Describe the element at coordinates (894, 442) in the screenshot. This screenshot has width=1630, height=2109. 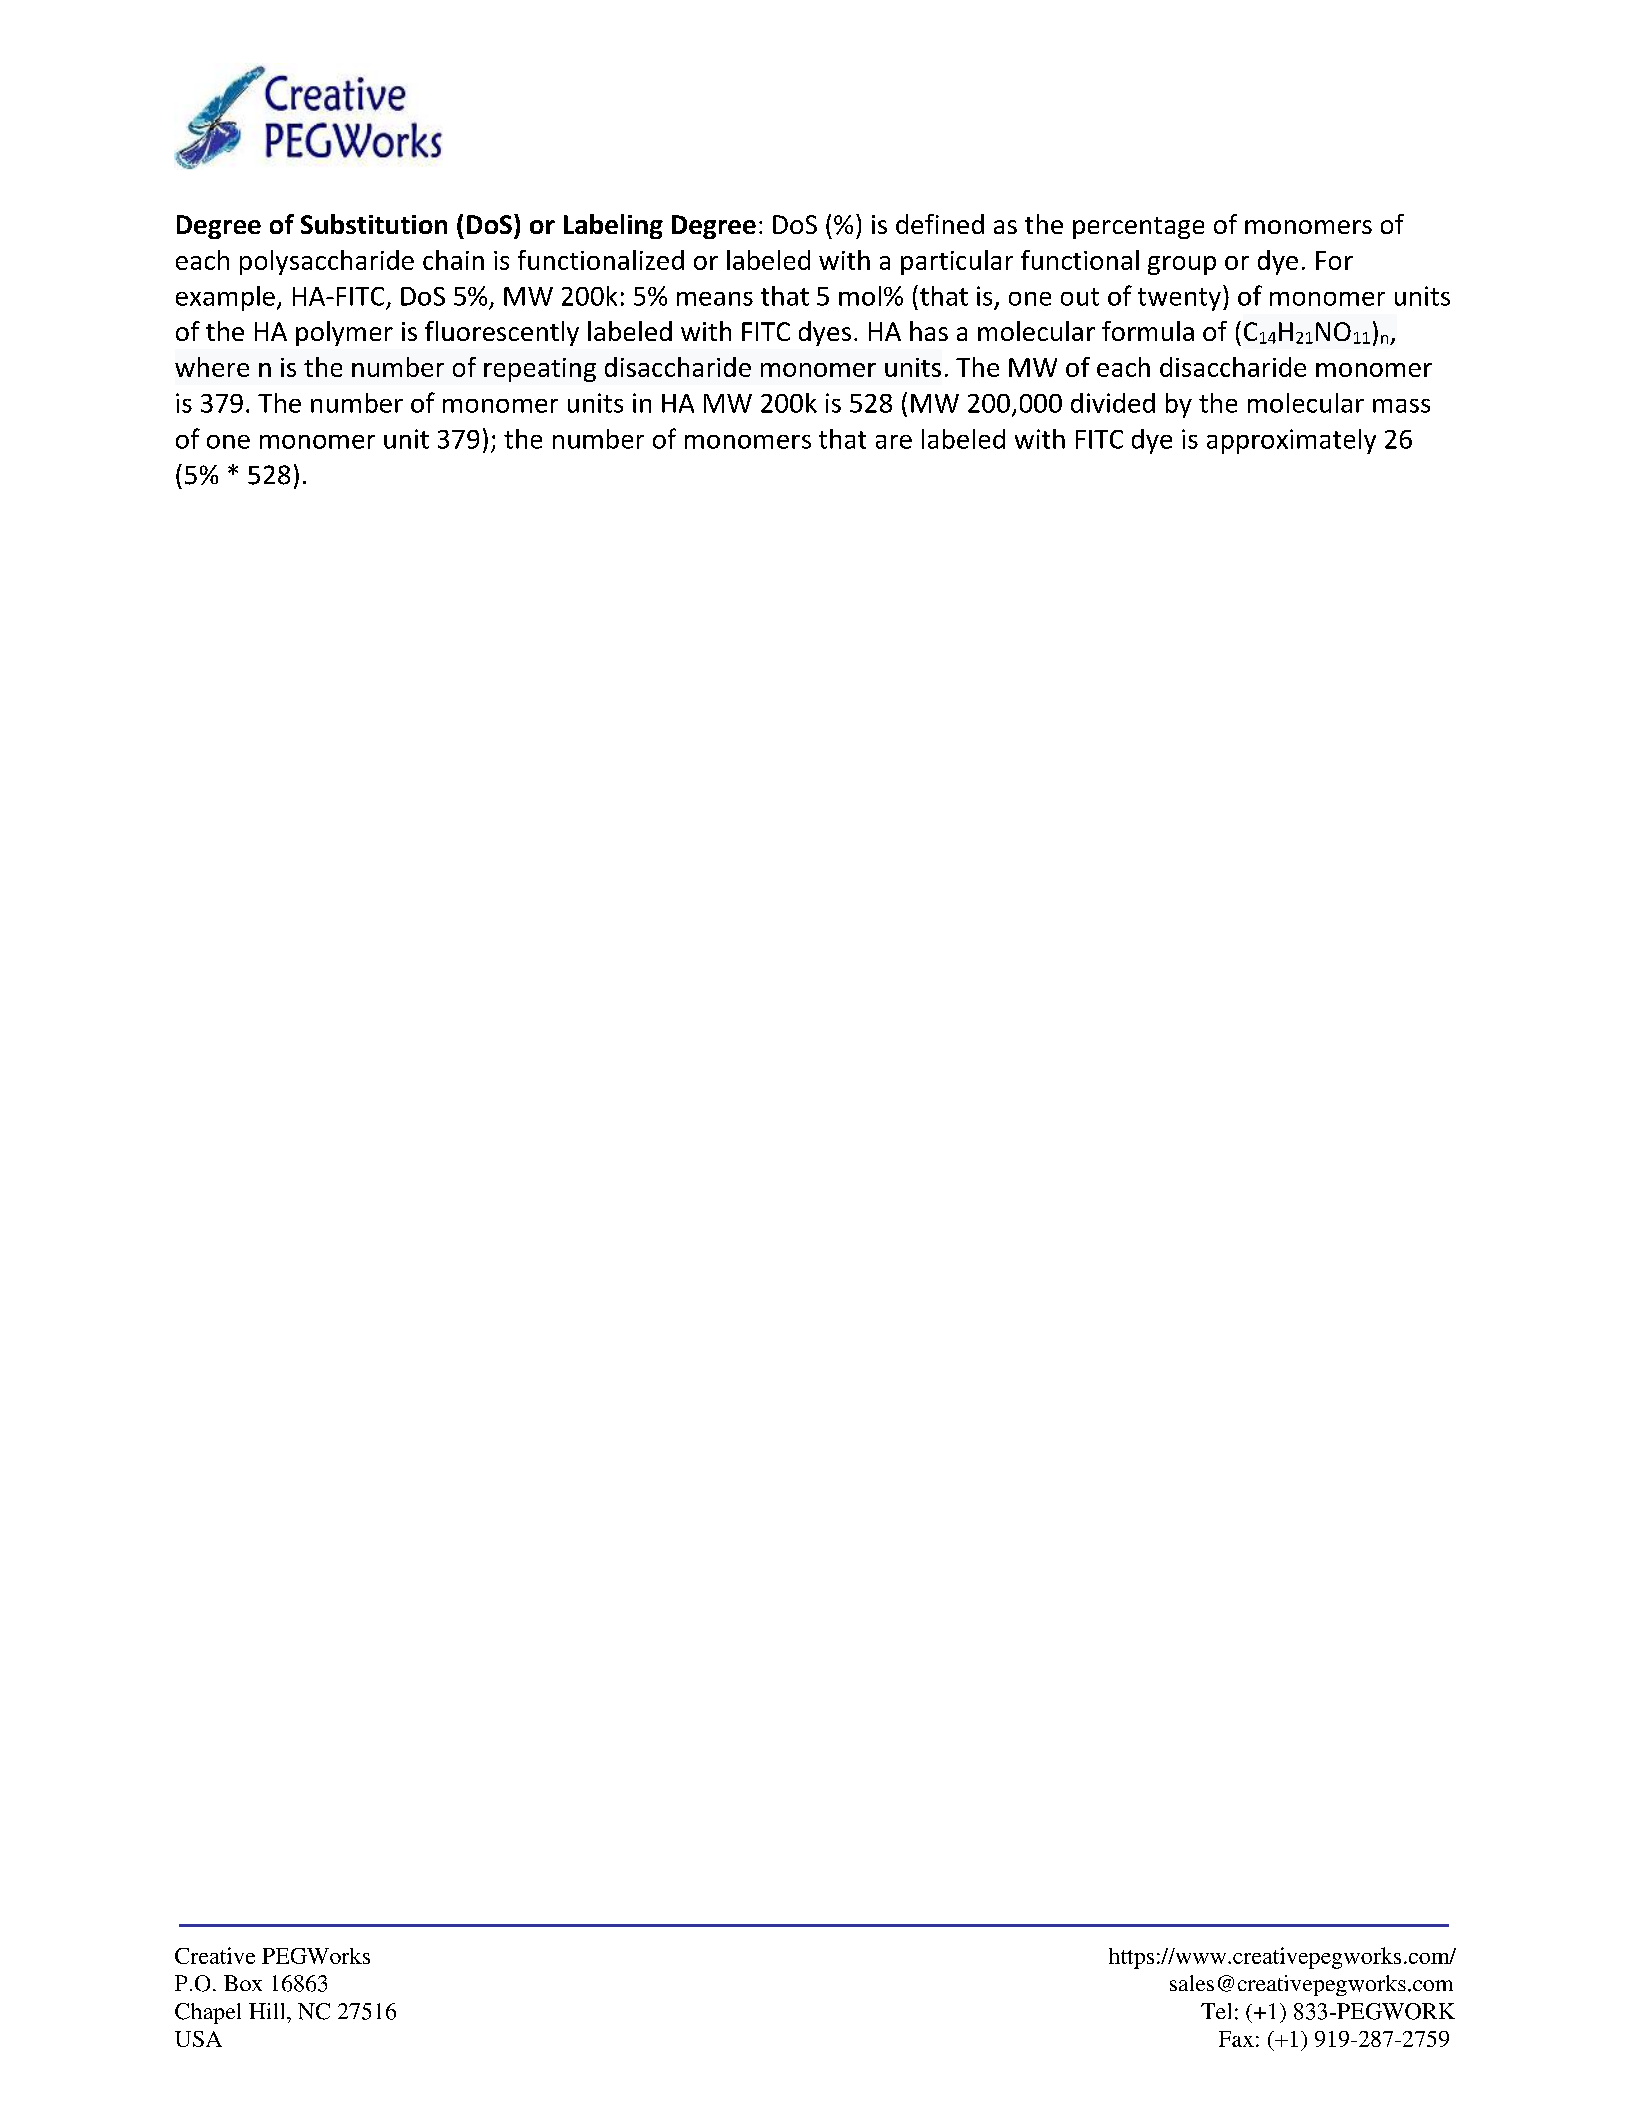
I see `are` at that location.
